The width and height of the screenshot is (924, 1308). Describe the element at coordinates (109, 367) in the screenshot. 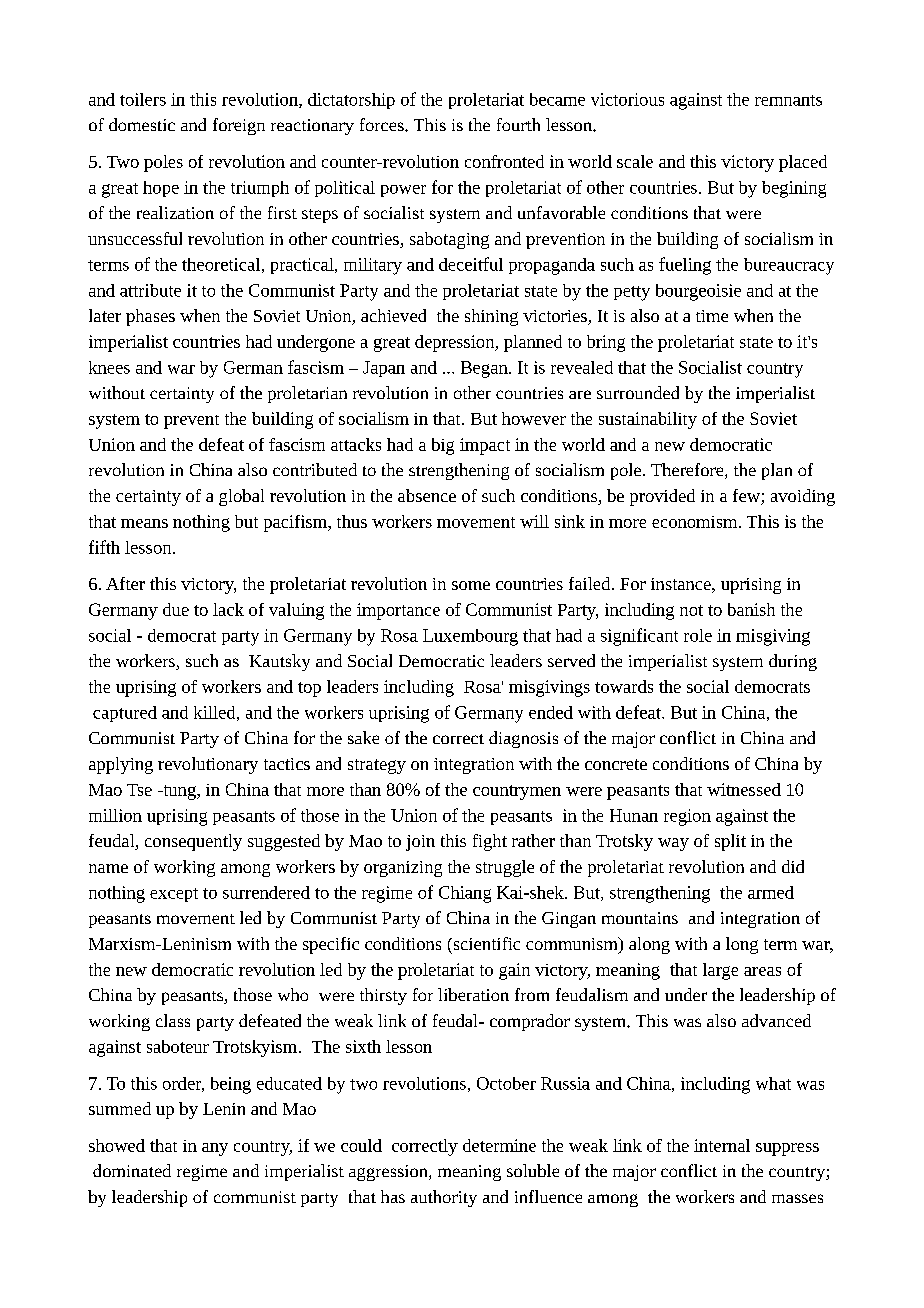

I see `knees` at that location.
